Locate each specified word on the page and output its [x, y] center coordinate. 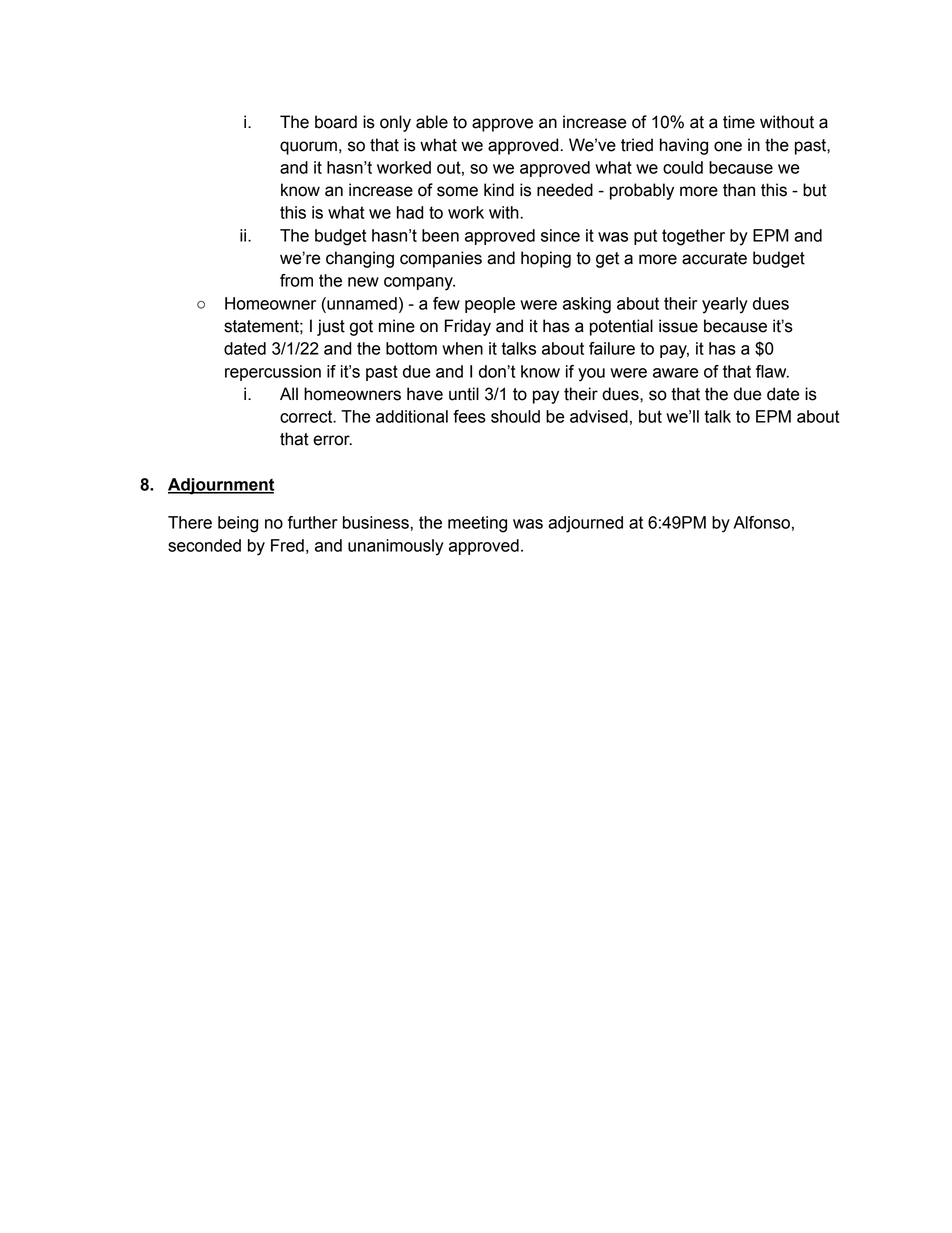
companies [441, 259]
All [289, 393]
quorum [308, 148]
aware [676, 373]
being [238, 524]
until [464, 394]
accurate [714, 258]
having [684, 146]
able [432, 122]
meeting [477, 524]
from [296, 280]
